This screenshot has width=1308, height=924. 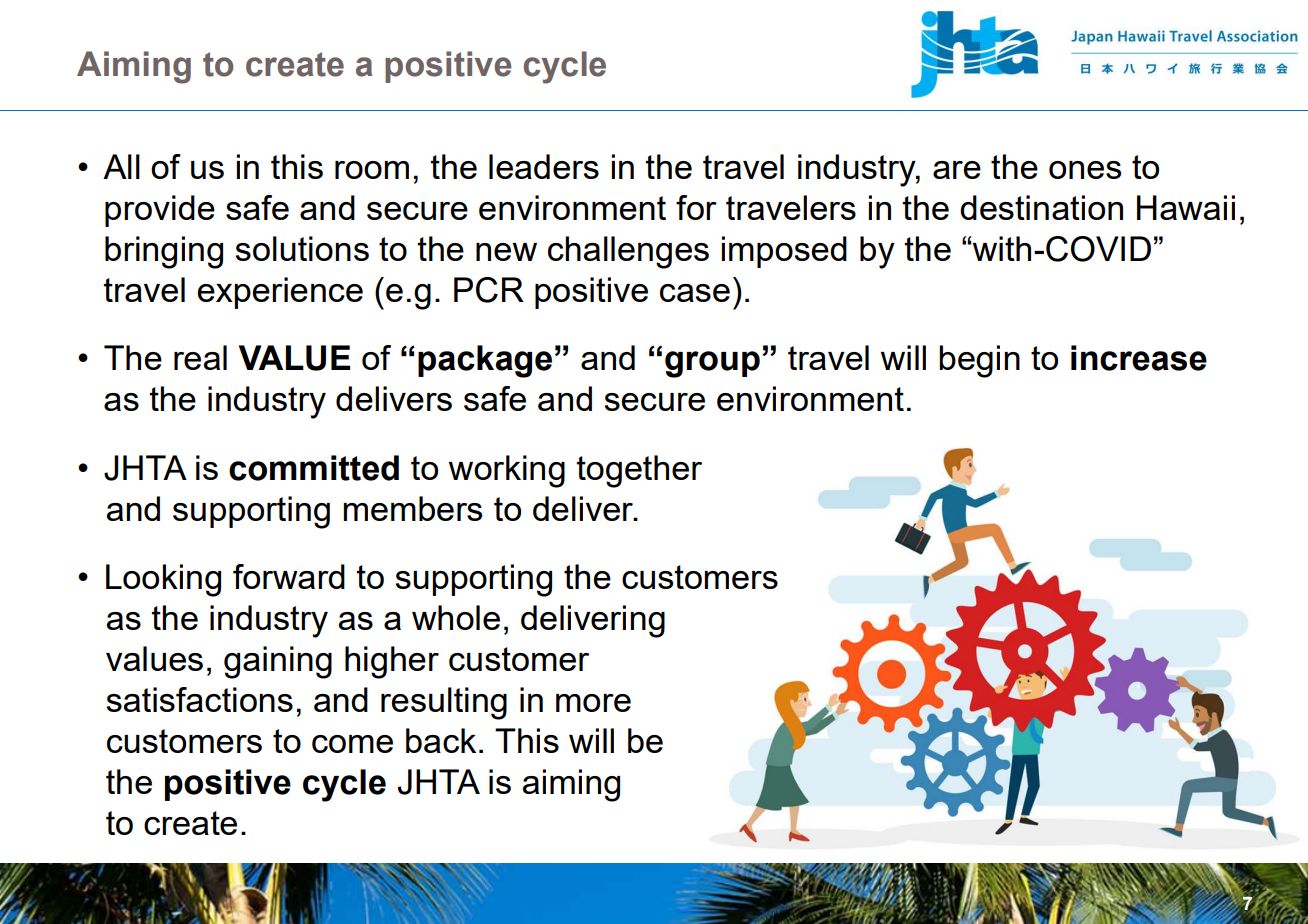 I want to click on real, so click(x=200, y=357).
